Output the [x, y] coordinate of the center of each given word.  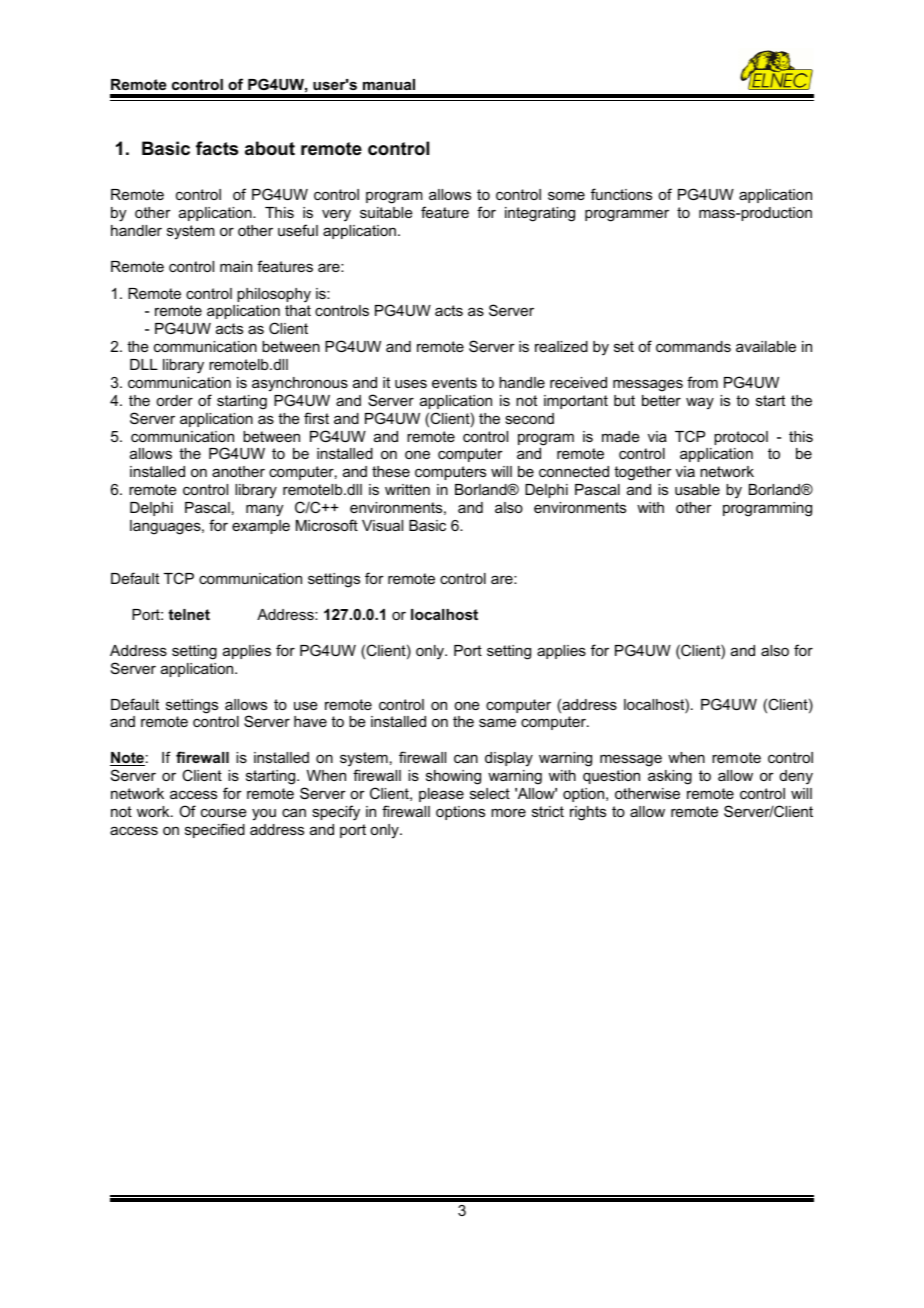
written [407, 489]
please [441, 795]
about [270, 148]
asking [670, 777]
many [264, 510]
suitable [386, 212]
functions [621, 194]
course [224, 812]
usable [697, 489]
